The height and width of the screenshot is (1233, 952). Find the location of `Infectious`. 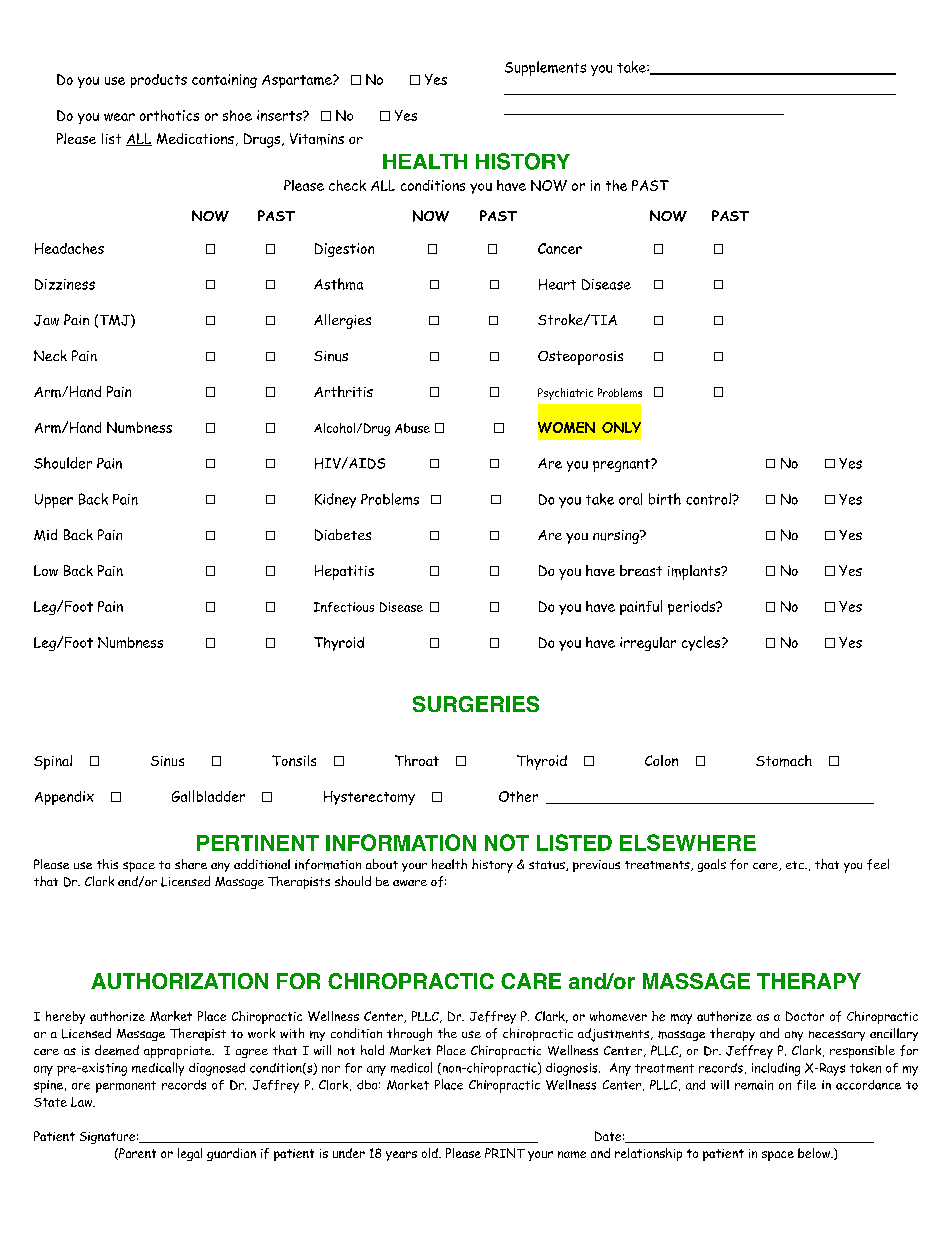

Infectious is located at coordinates (344, 607).
